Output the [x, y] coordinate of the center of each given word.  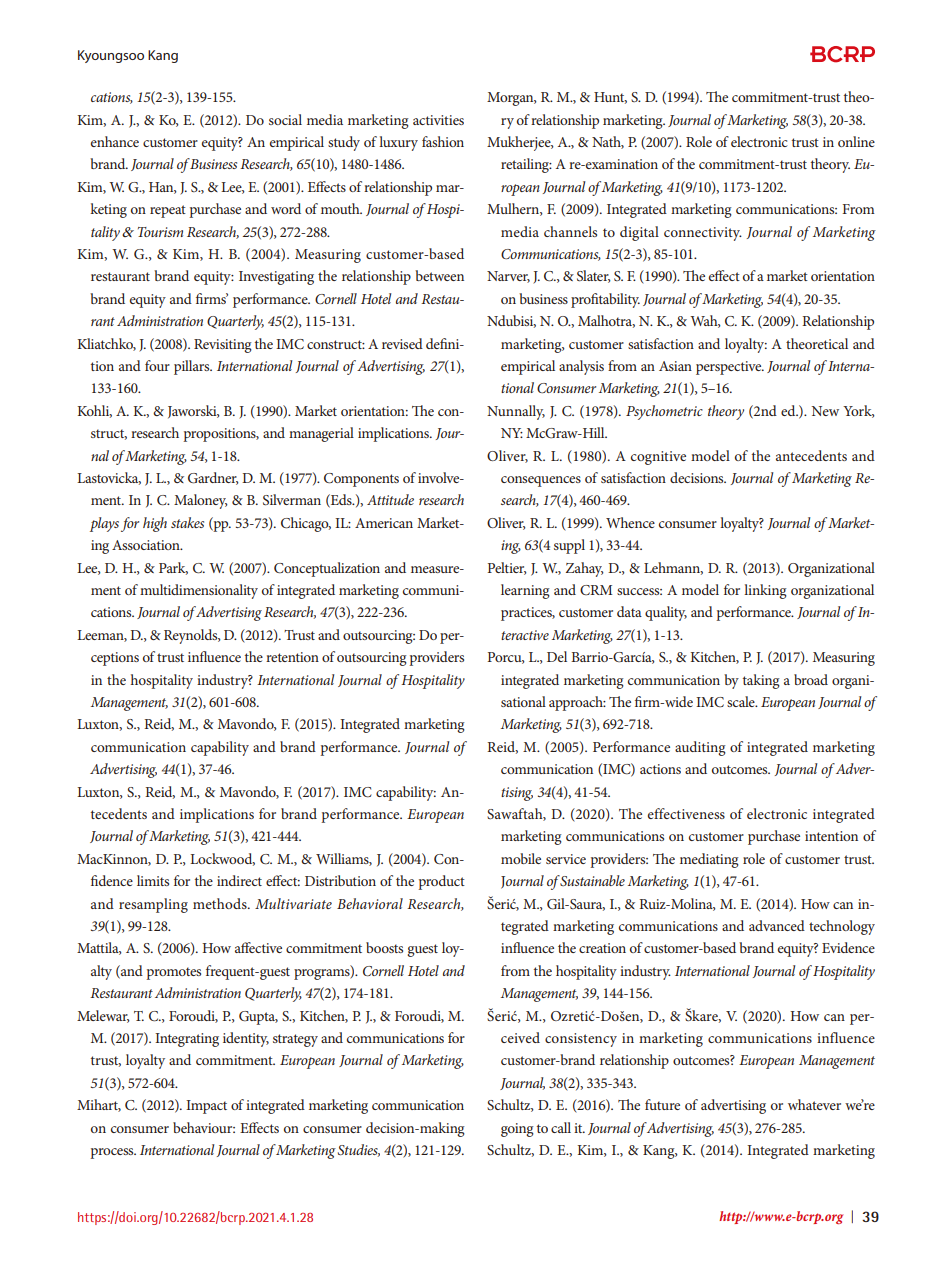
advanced [777, 925]
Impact [206, 1107]
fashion [443, 141]
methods [221, 903]
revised [402, 343]
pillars [193, 367]
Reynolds [192, 636]
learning [525, 591]
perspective [730, 368]
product [441, 882]
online [856, 141]
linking [765, 591]
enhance [115, 141]
